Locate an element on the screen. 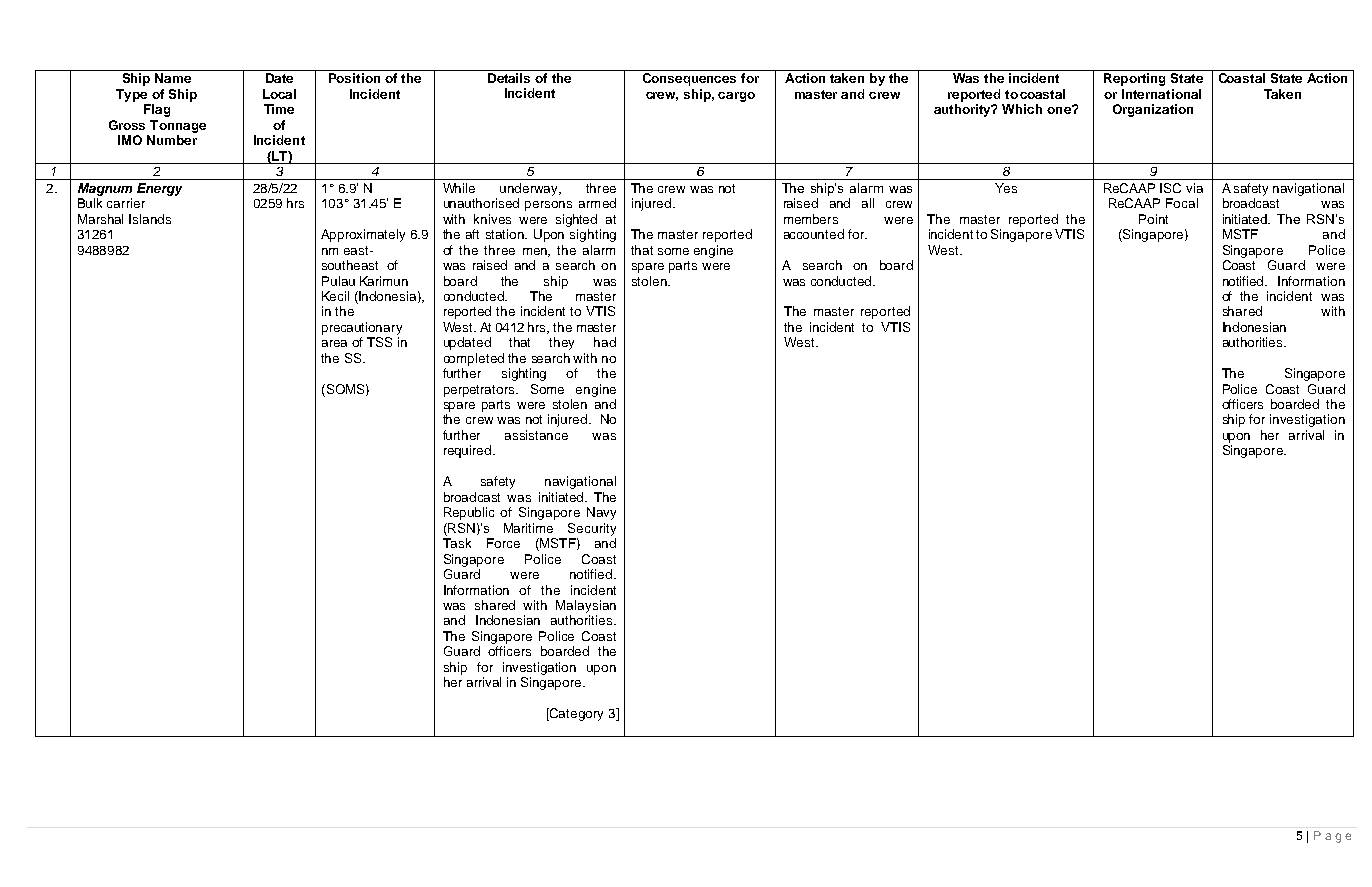  had is located at coordinates (605, 342).
